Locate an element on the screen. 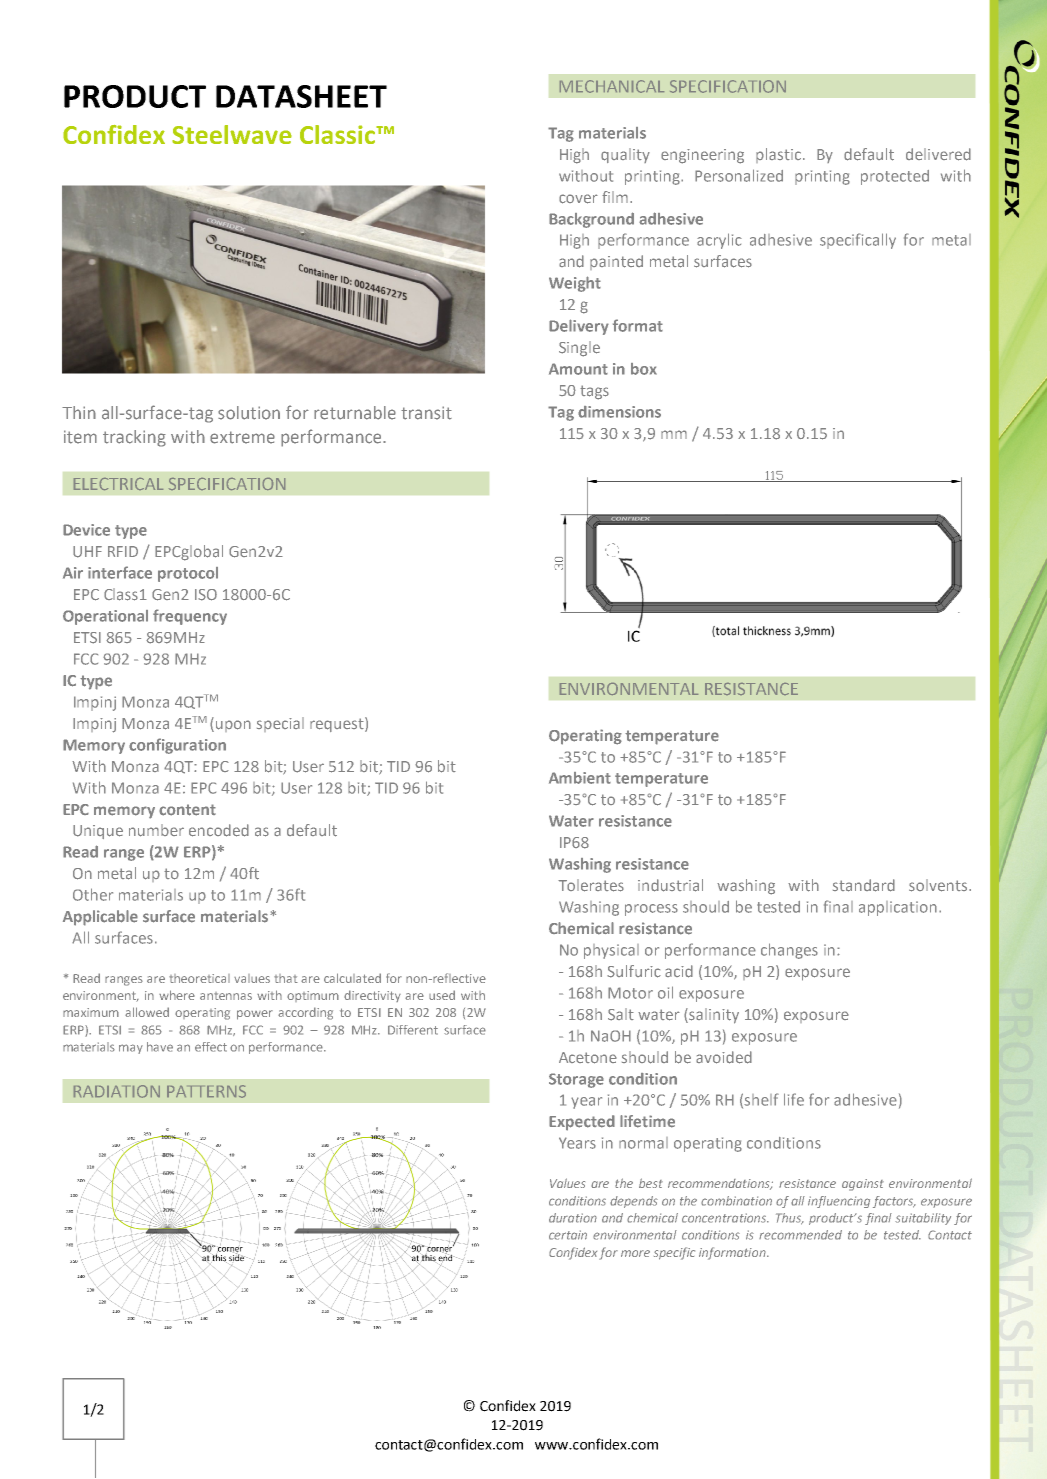 The height and width of the screenshot is (1479, 1047). plastic is located at coordinates (778, 155).
